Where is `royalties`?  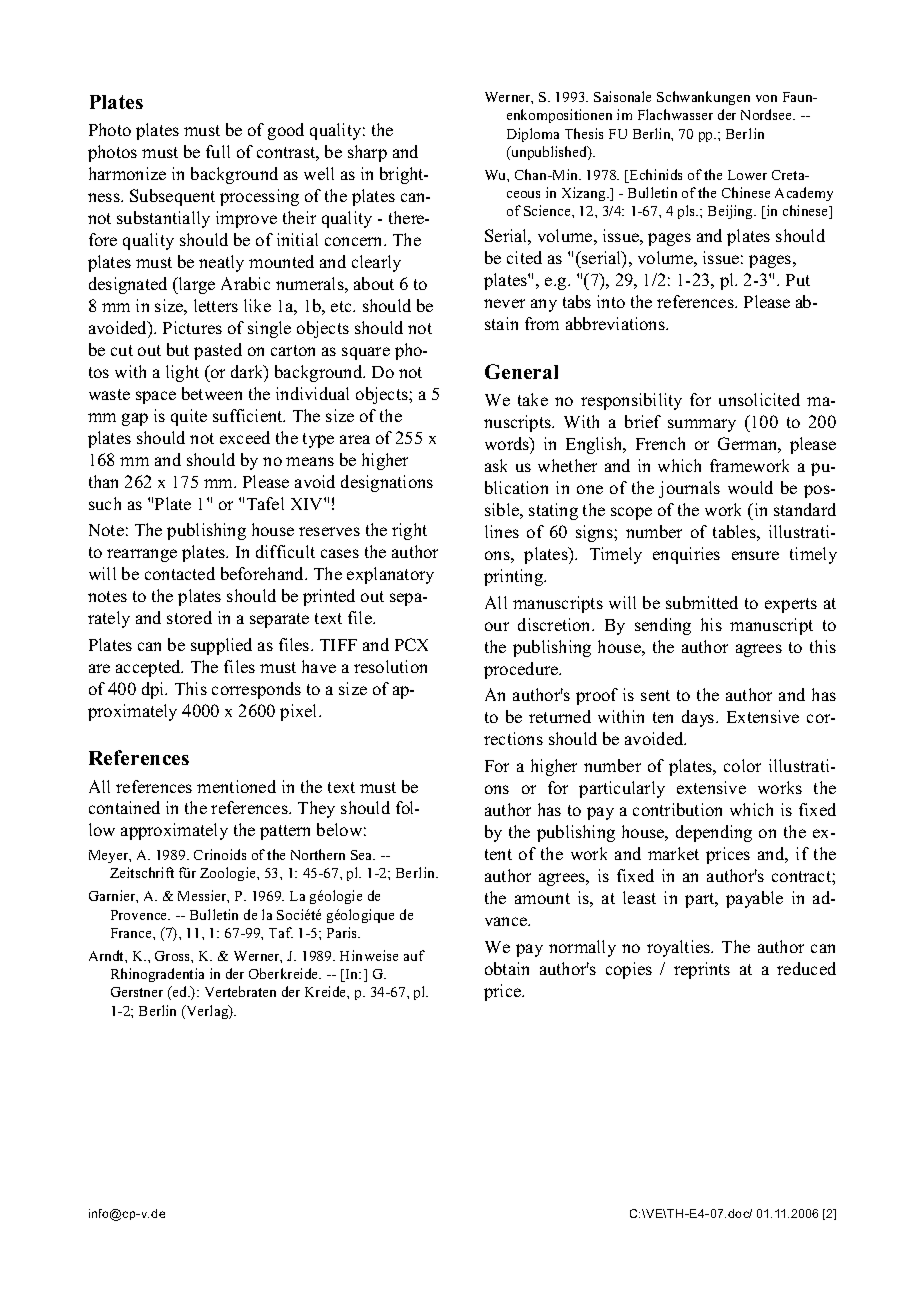
royalties is located at coordinates (680, 948).
